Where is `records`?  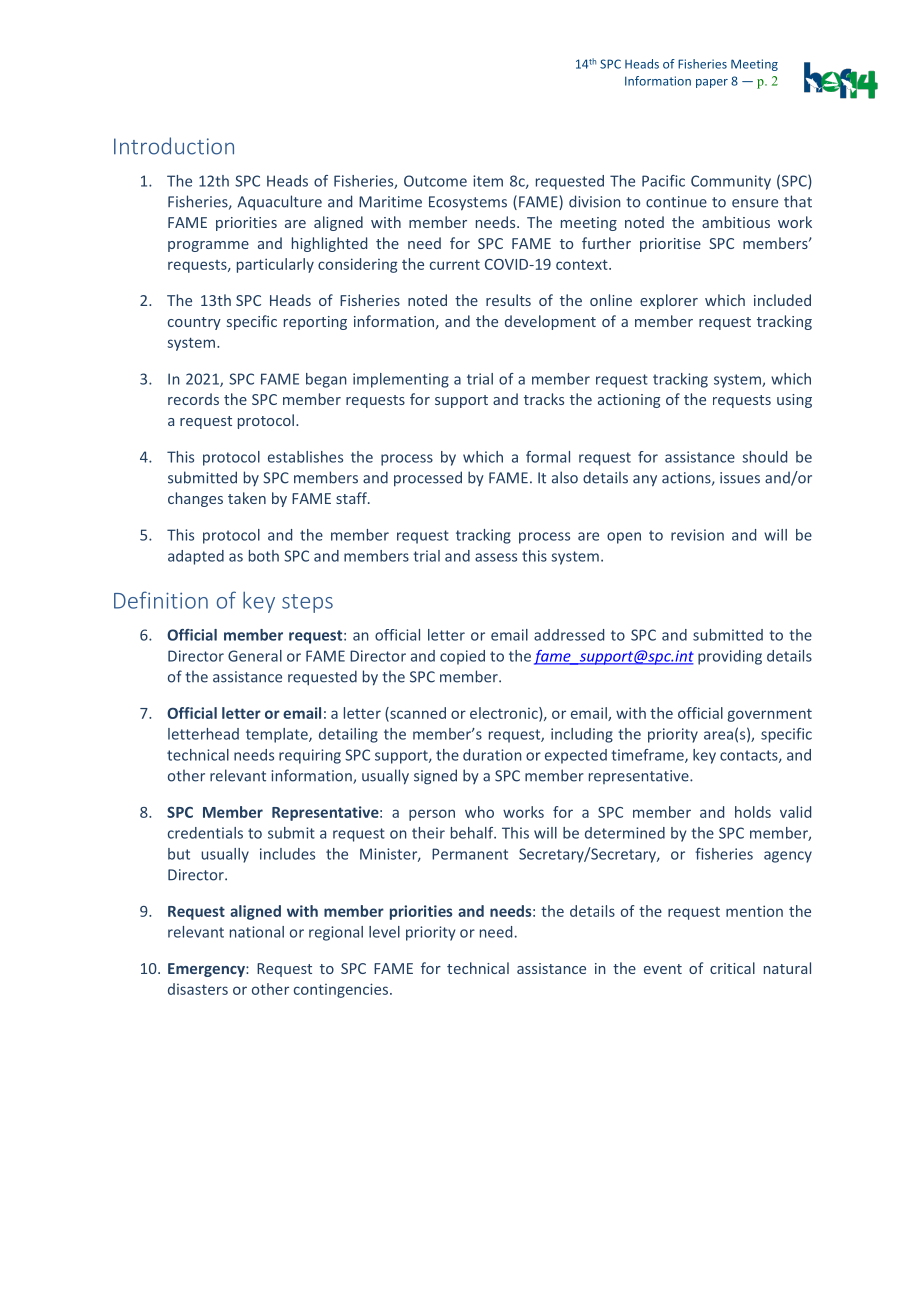 records is located at coordinates (193, 399).
